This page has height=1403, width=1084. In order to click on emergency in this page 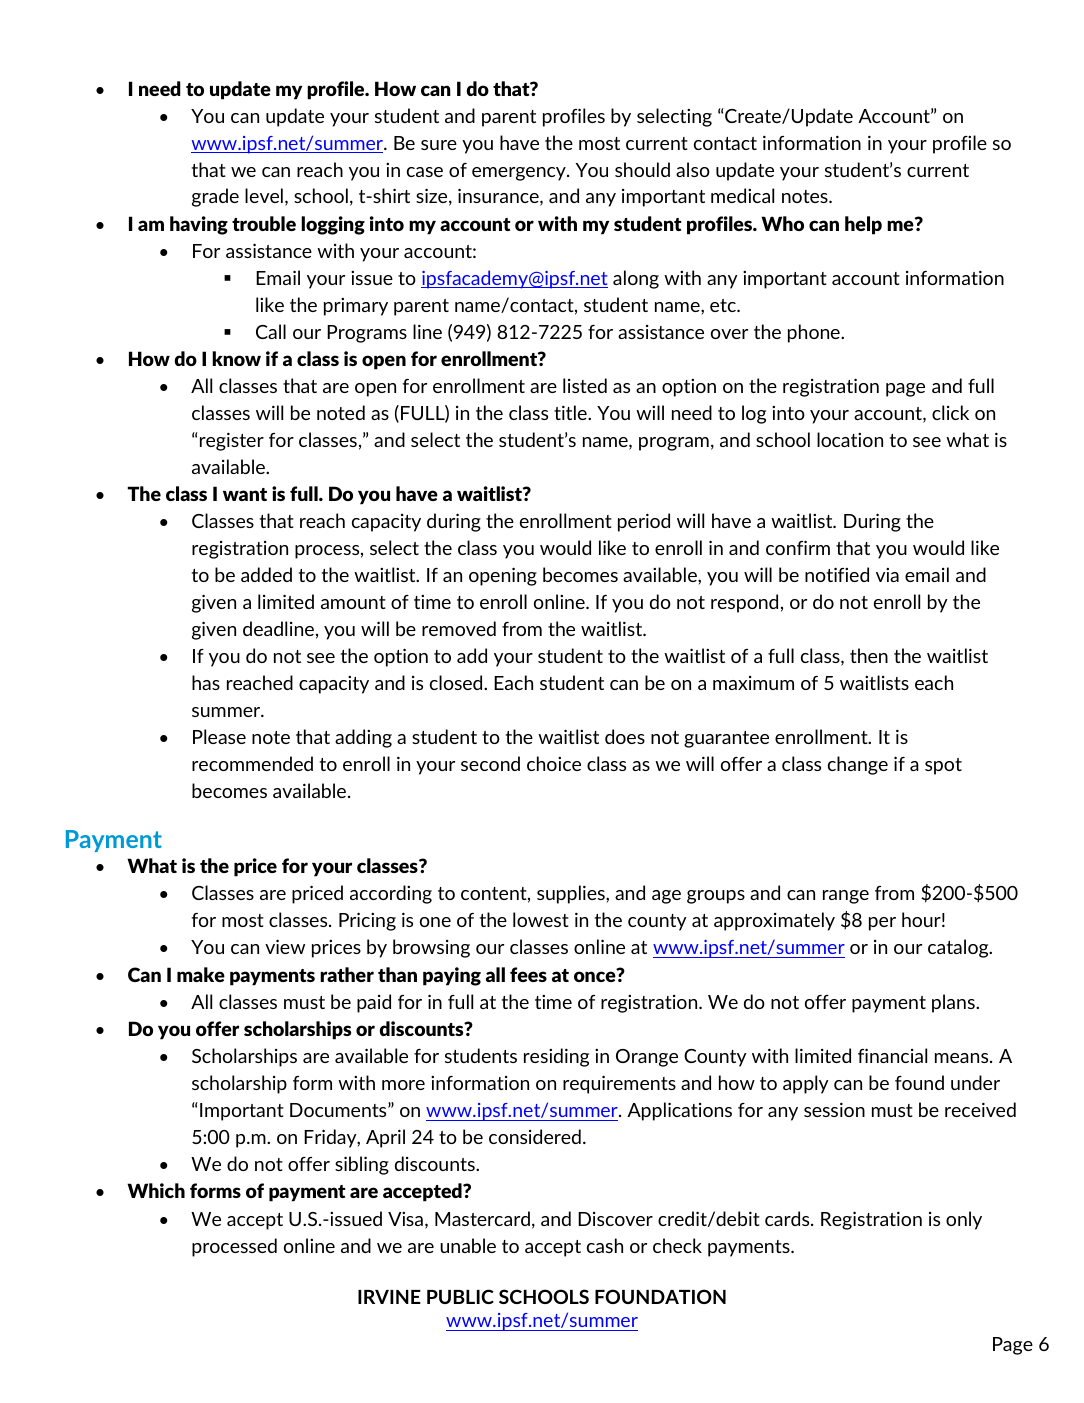, I will do `click(520, 174)`.
